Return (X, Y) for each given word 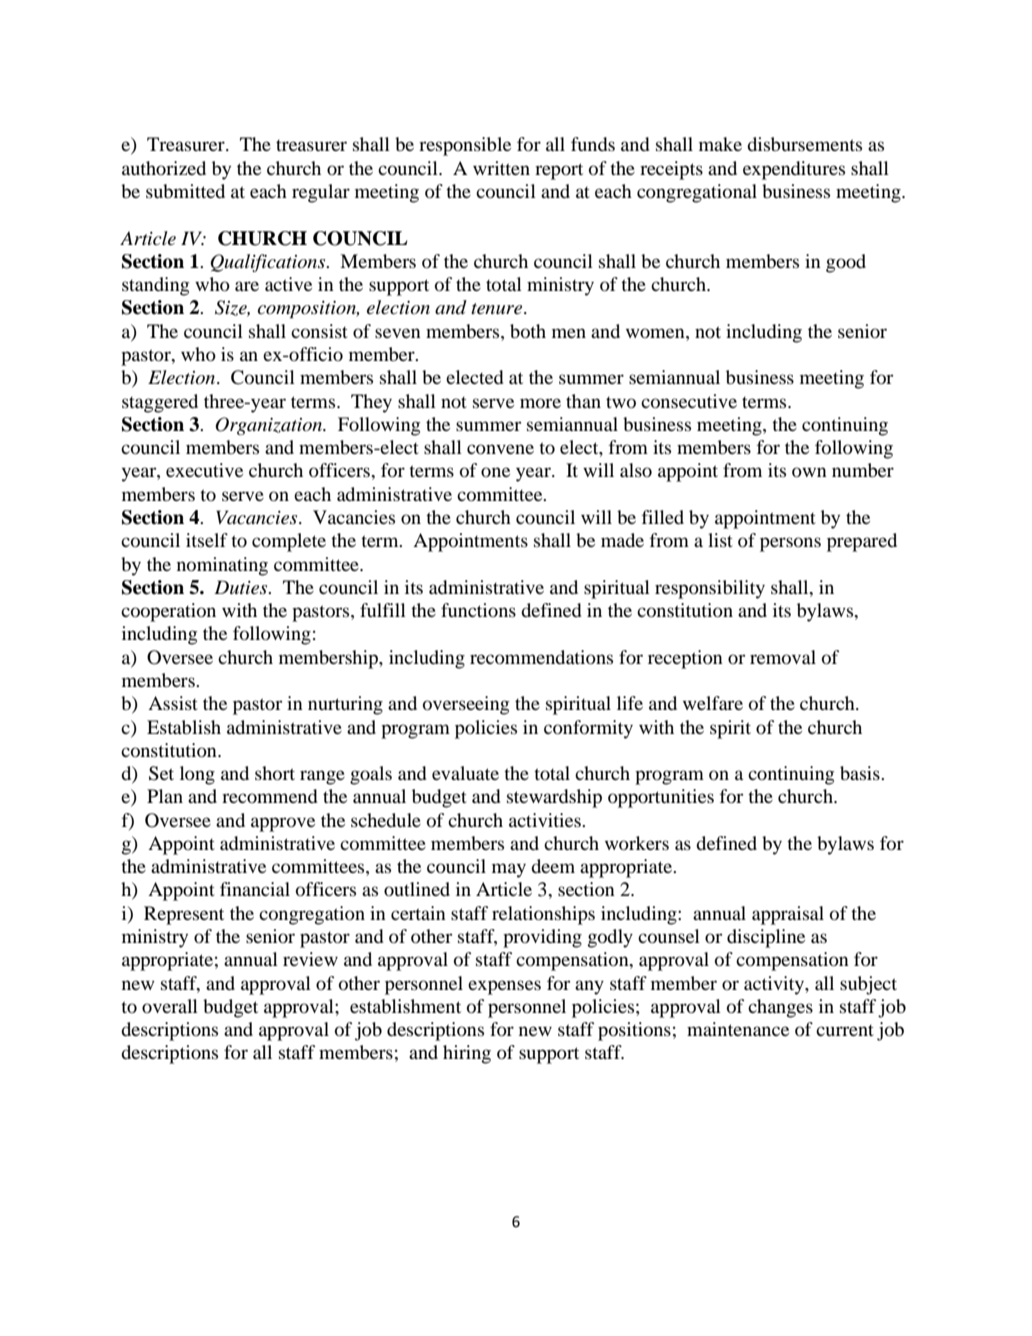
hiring (467, 1054)
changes (780, 1008)
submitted (185, 191)
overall (170, 1006)
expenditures (794, 170)
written (501, 168)
